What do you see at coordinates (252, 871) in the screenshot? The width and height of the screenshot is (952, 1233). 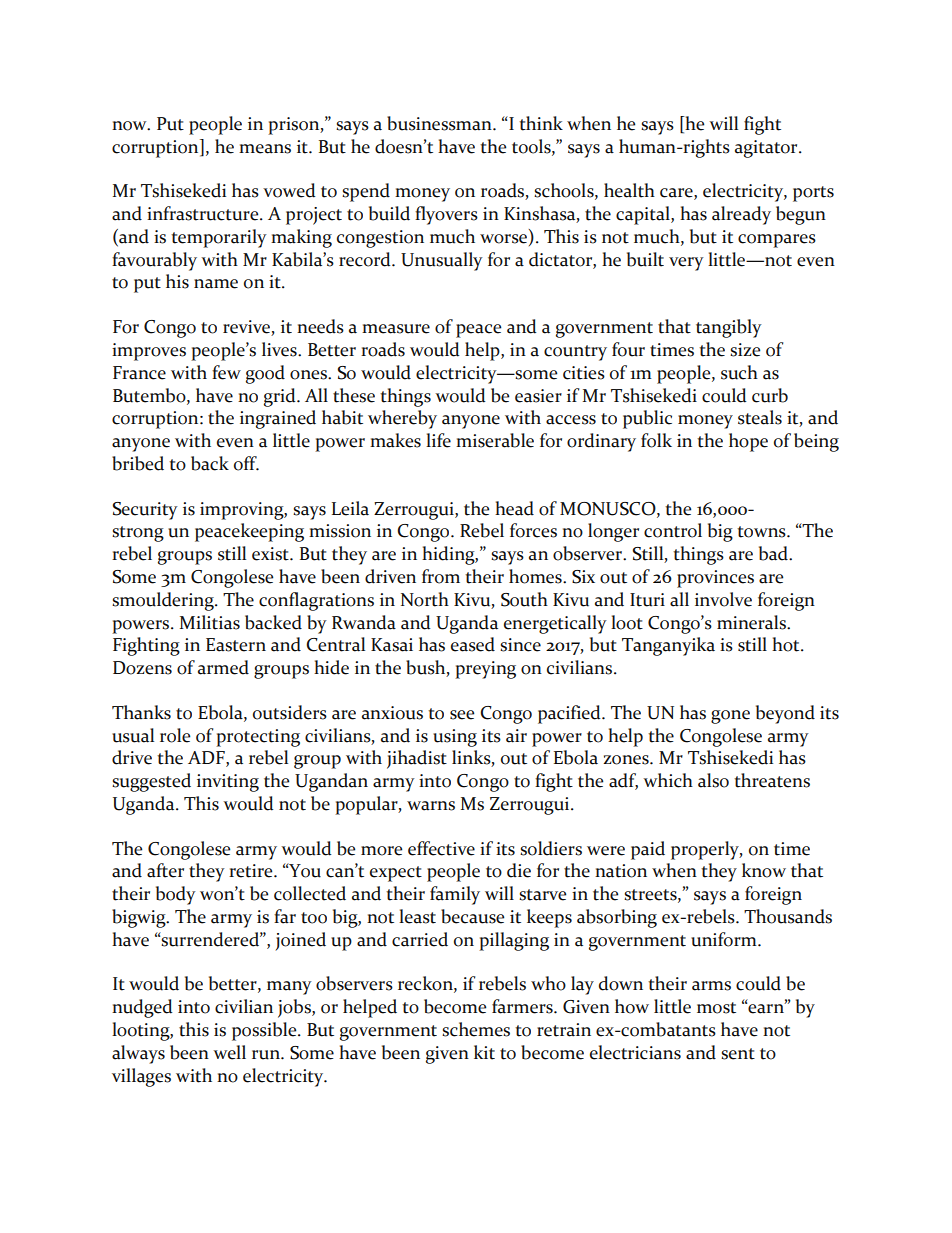 I see `retire` at bounding box center [252, 871].
